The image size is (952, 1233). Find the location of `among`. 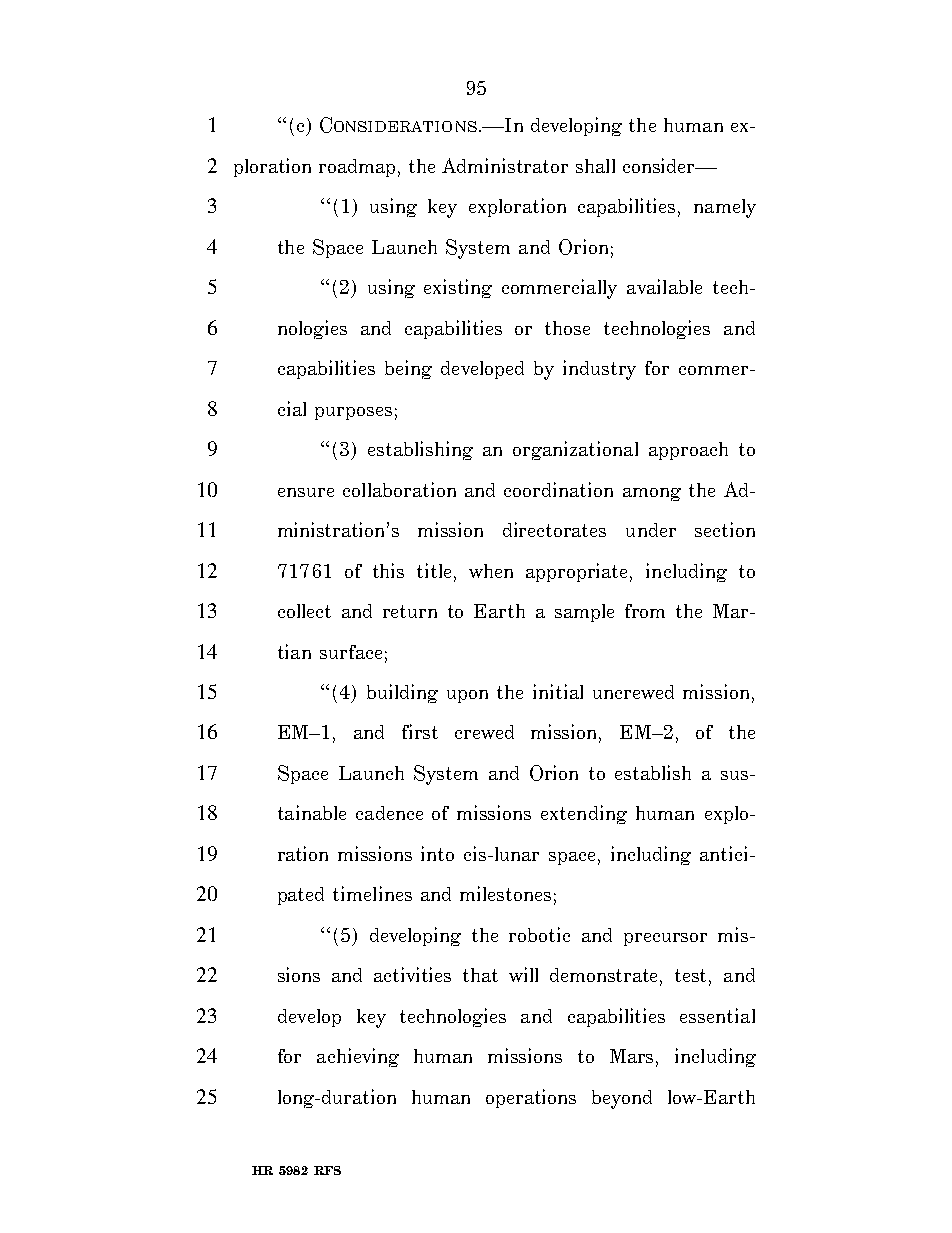

among is located at coordinates (652, 494).
